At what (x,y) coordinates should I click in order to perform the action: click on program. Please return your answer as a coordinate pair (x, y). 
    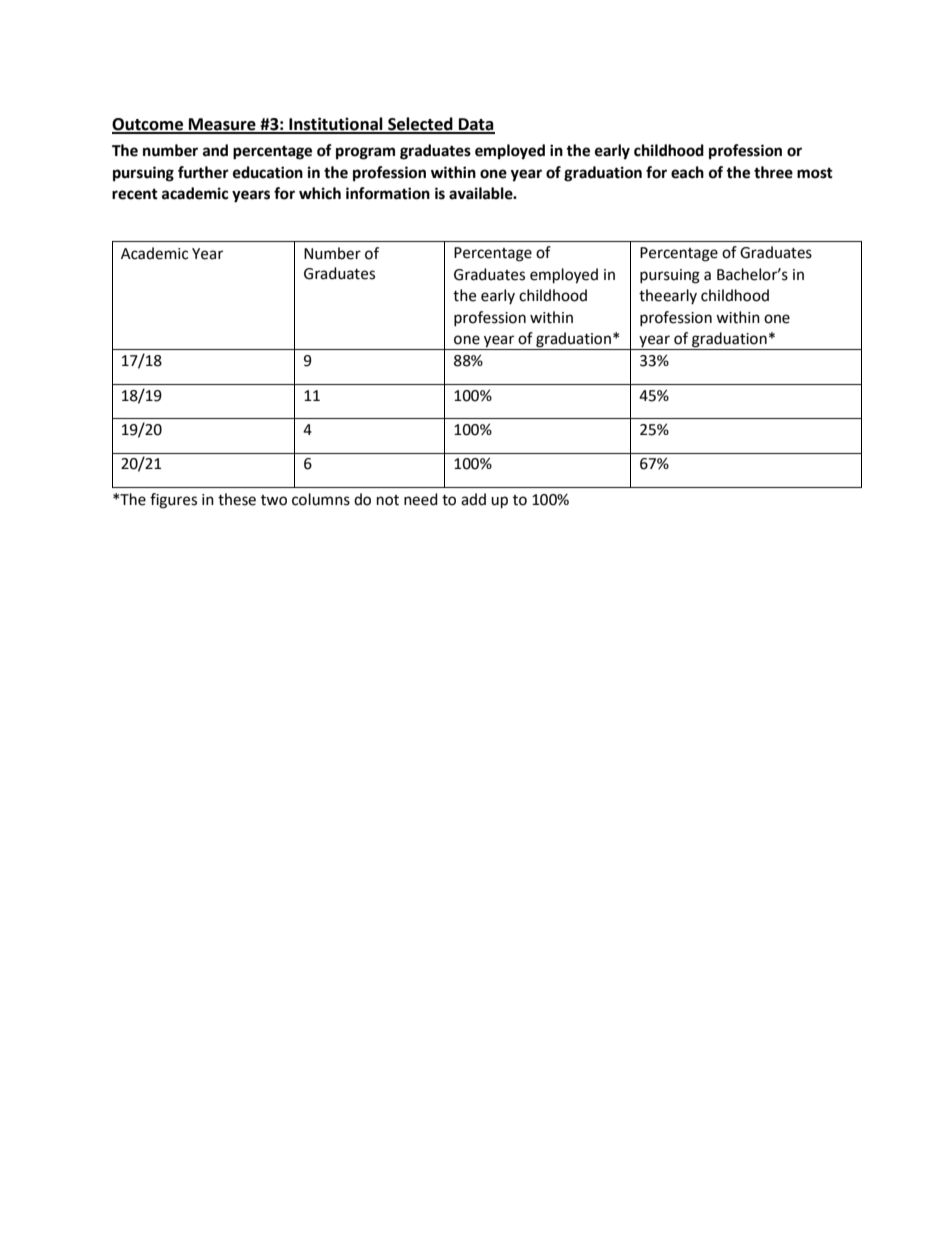
    Looking at the image, I should click on (365, 153).
